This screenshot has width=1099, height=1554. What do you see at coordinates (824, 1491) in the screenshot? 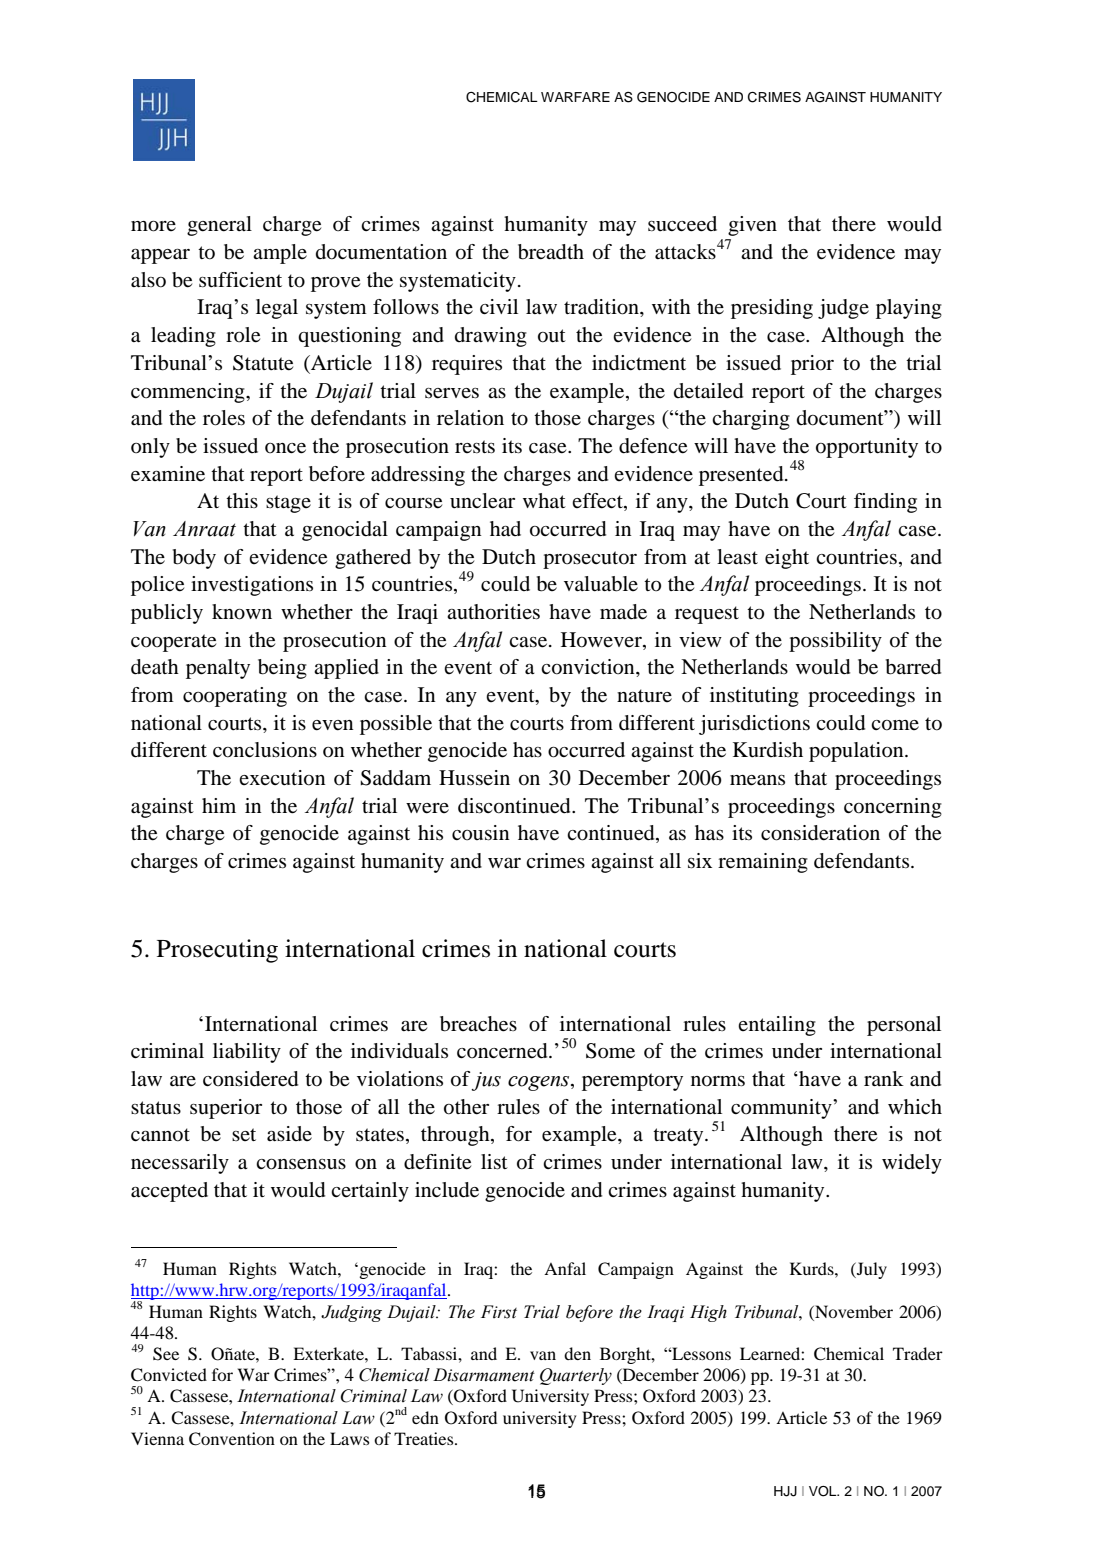
I see `VOL` at bounding box center [824, 1491].
